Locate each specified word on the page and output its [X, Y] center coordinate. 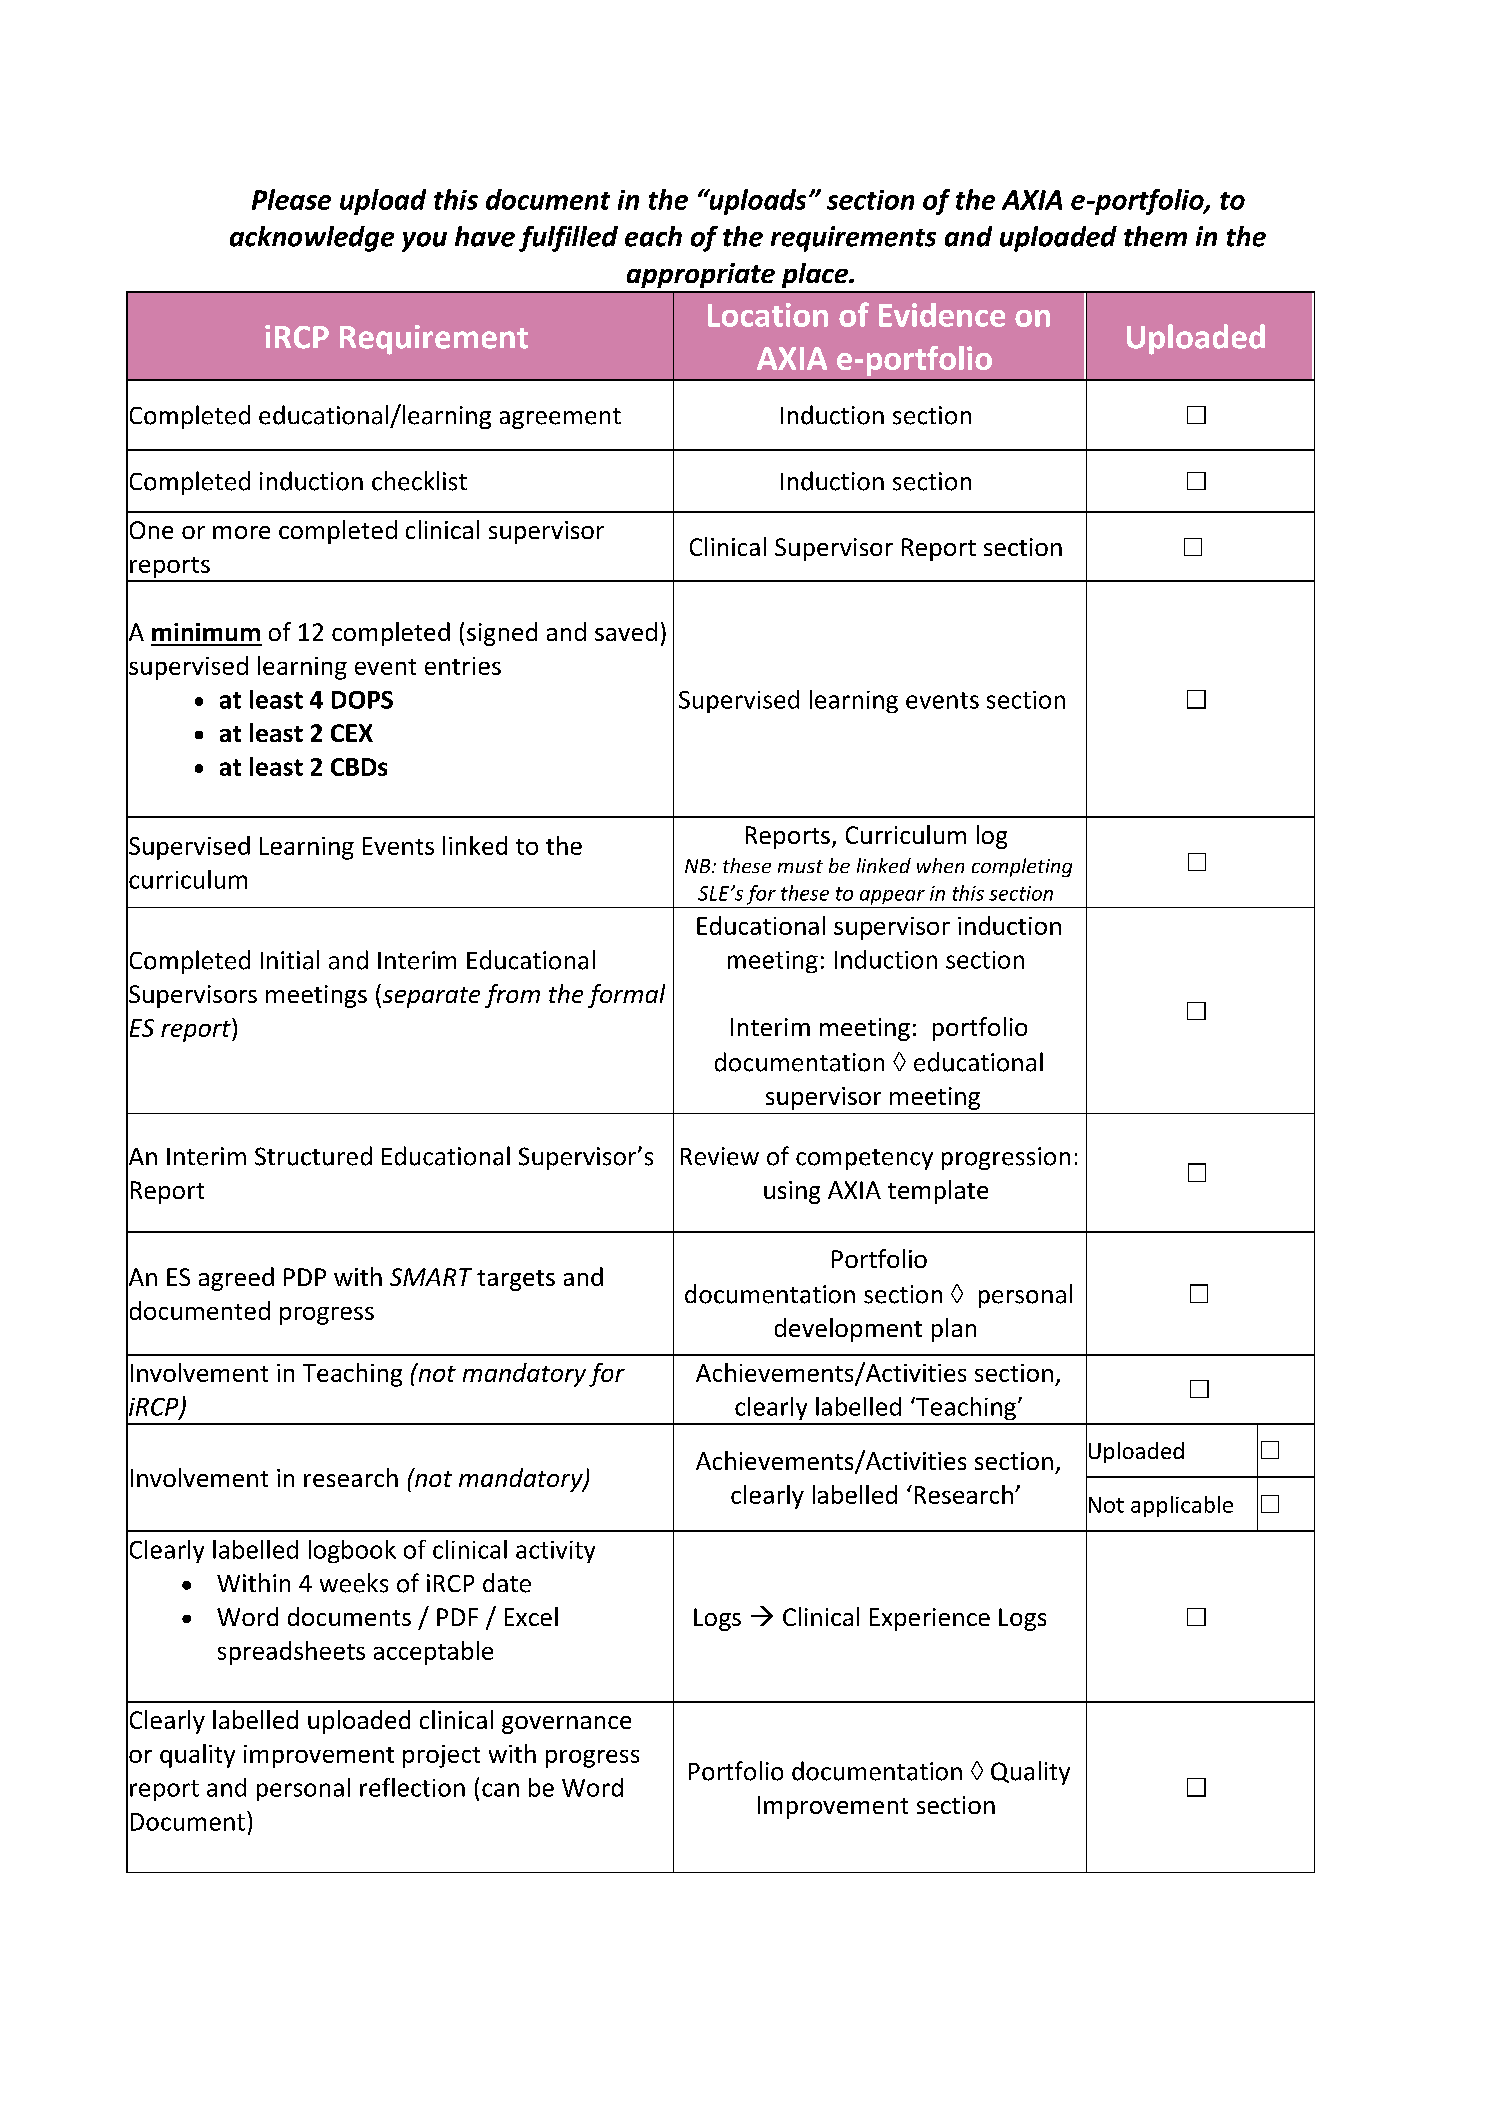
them [1155, 236]
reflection [412, 1787]
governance [566, 1725]
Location [768, 315]
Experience [930, 1619]
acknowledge [312, 239]
